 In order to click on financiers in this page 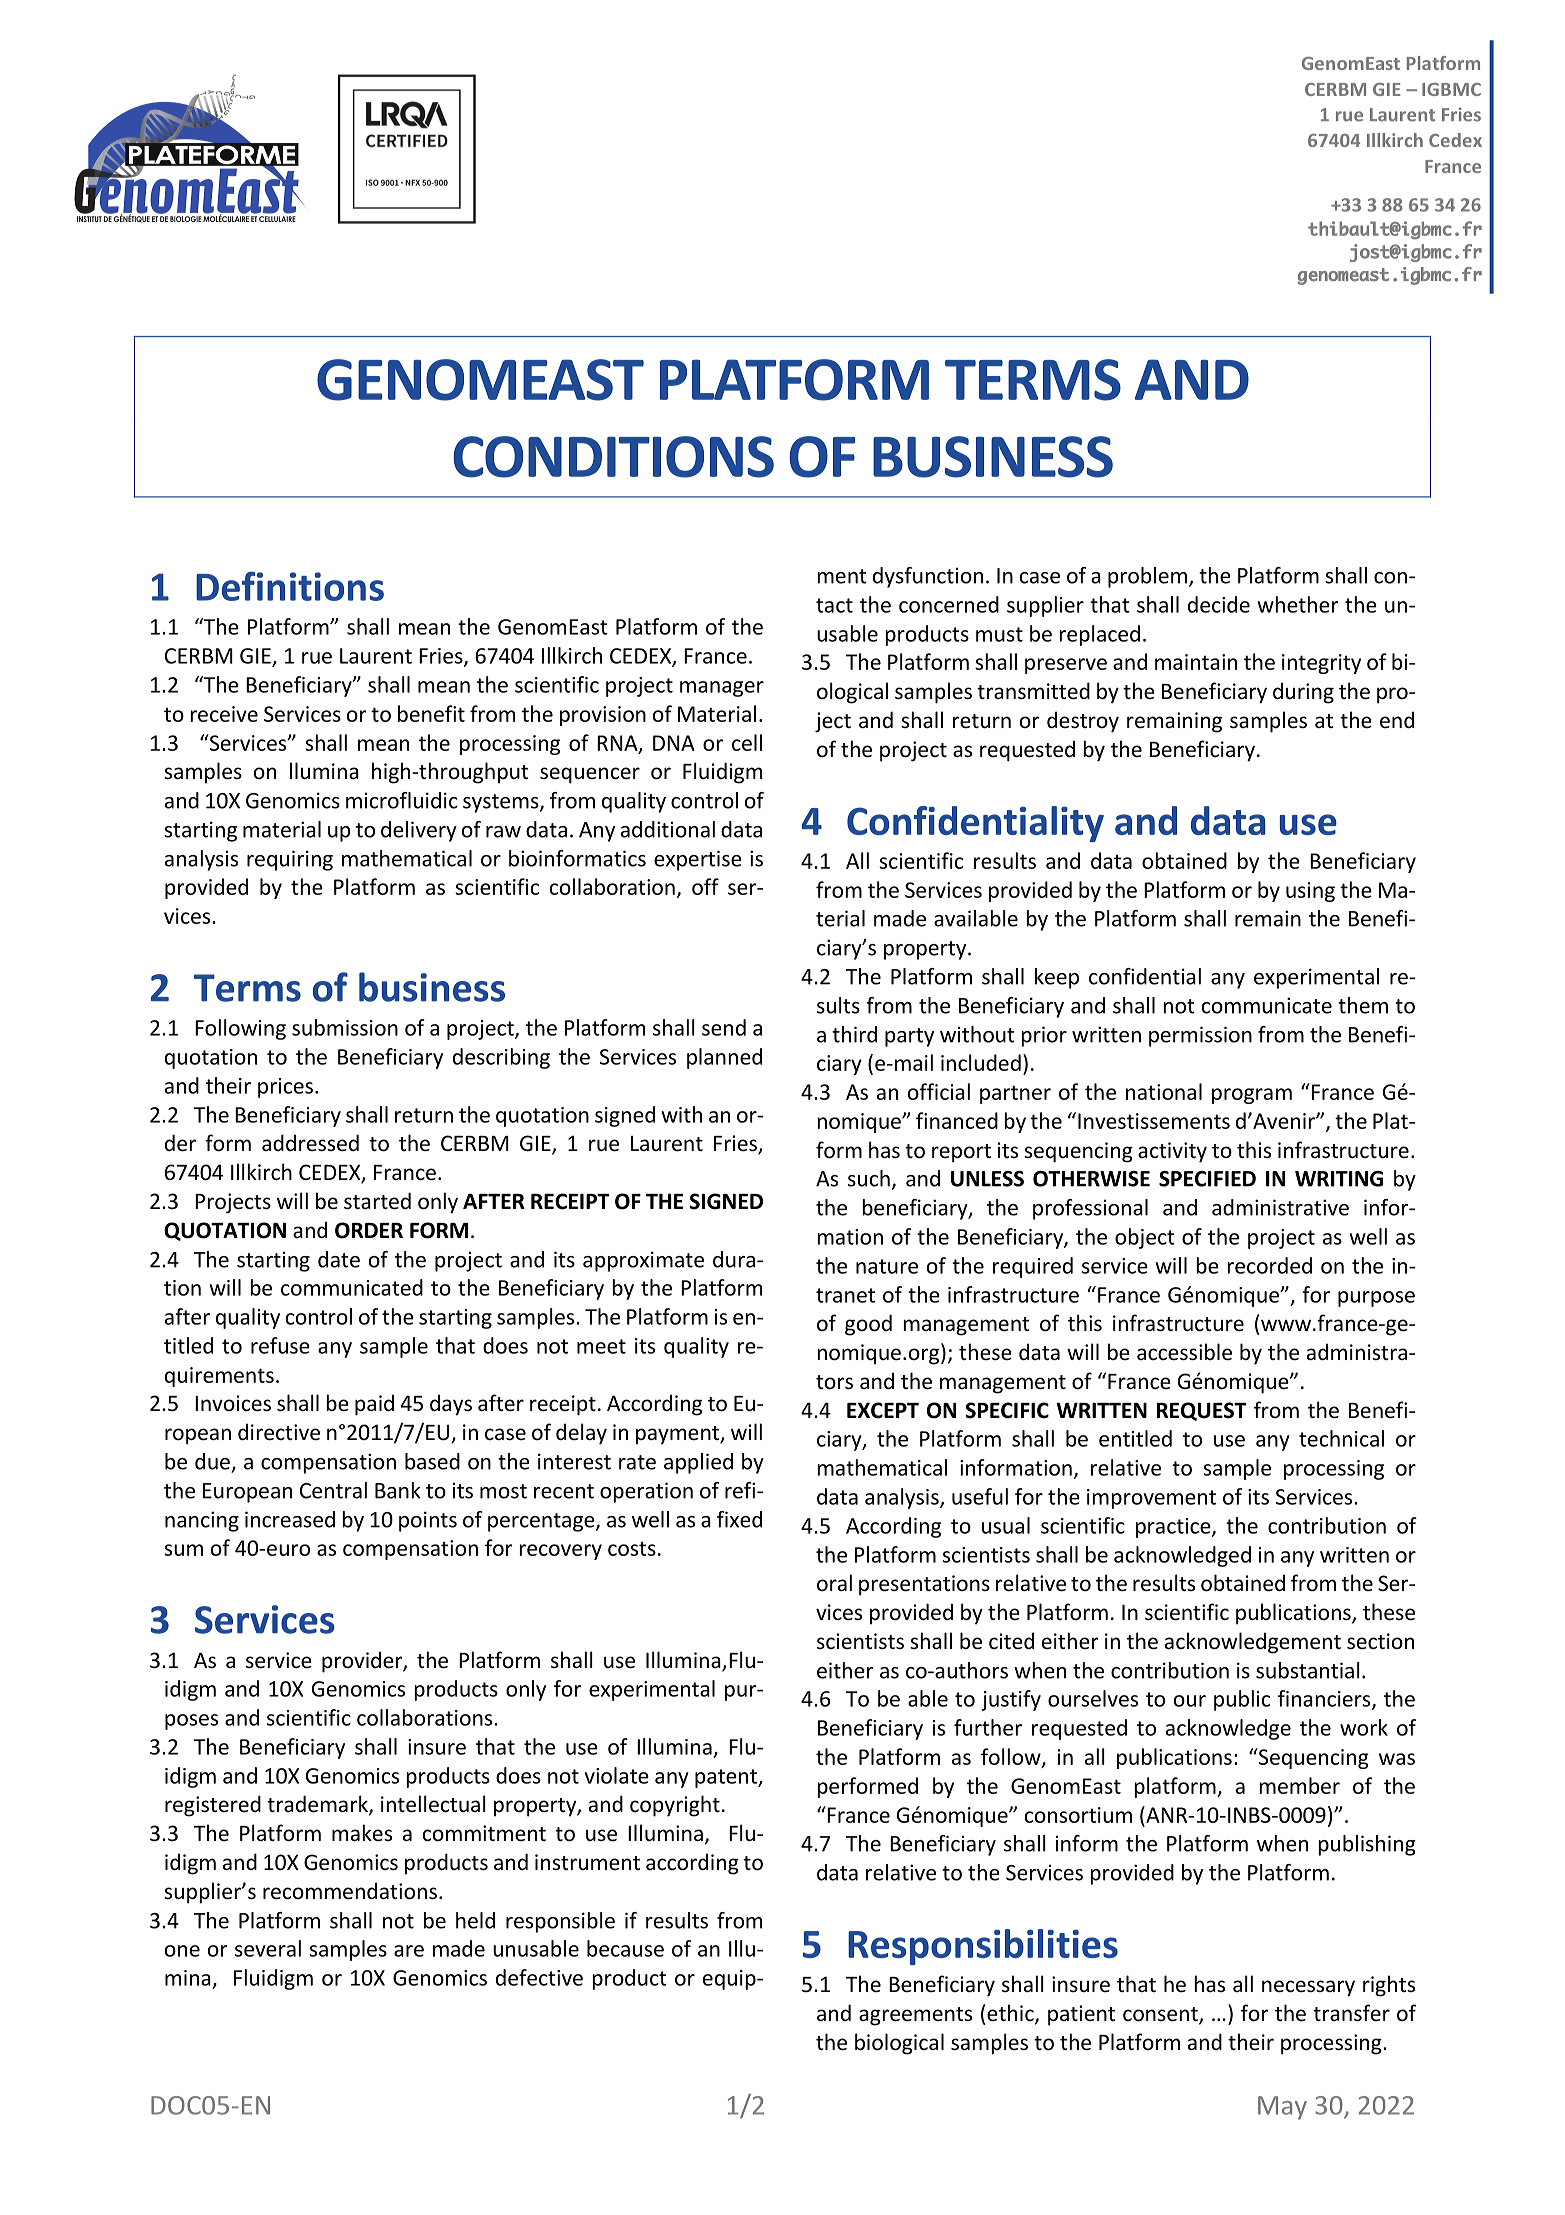, I will do `click(1325, 1699)`.
